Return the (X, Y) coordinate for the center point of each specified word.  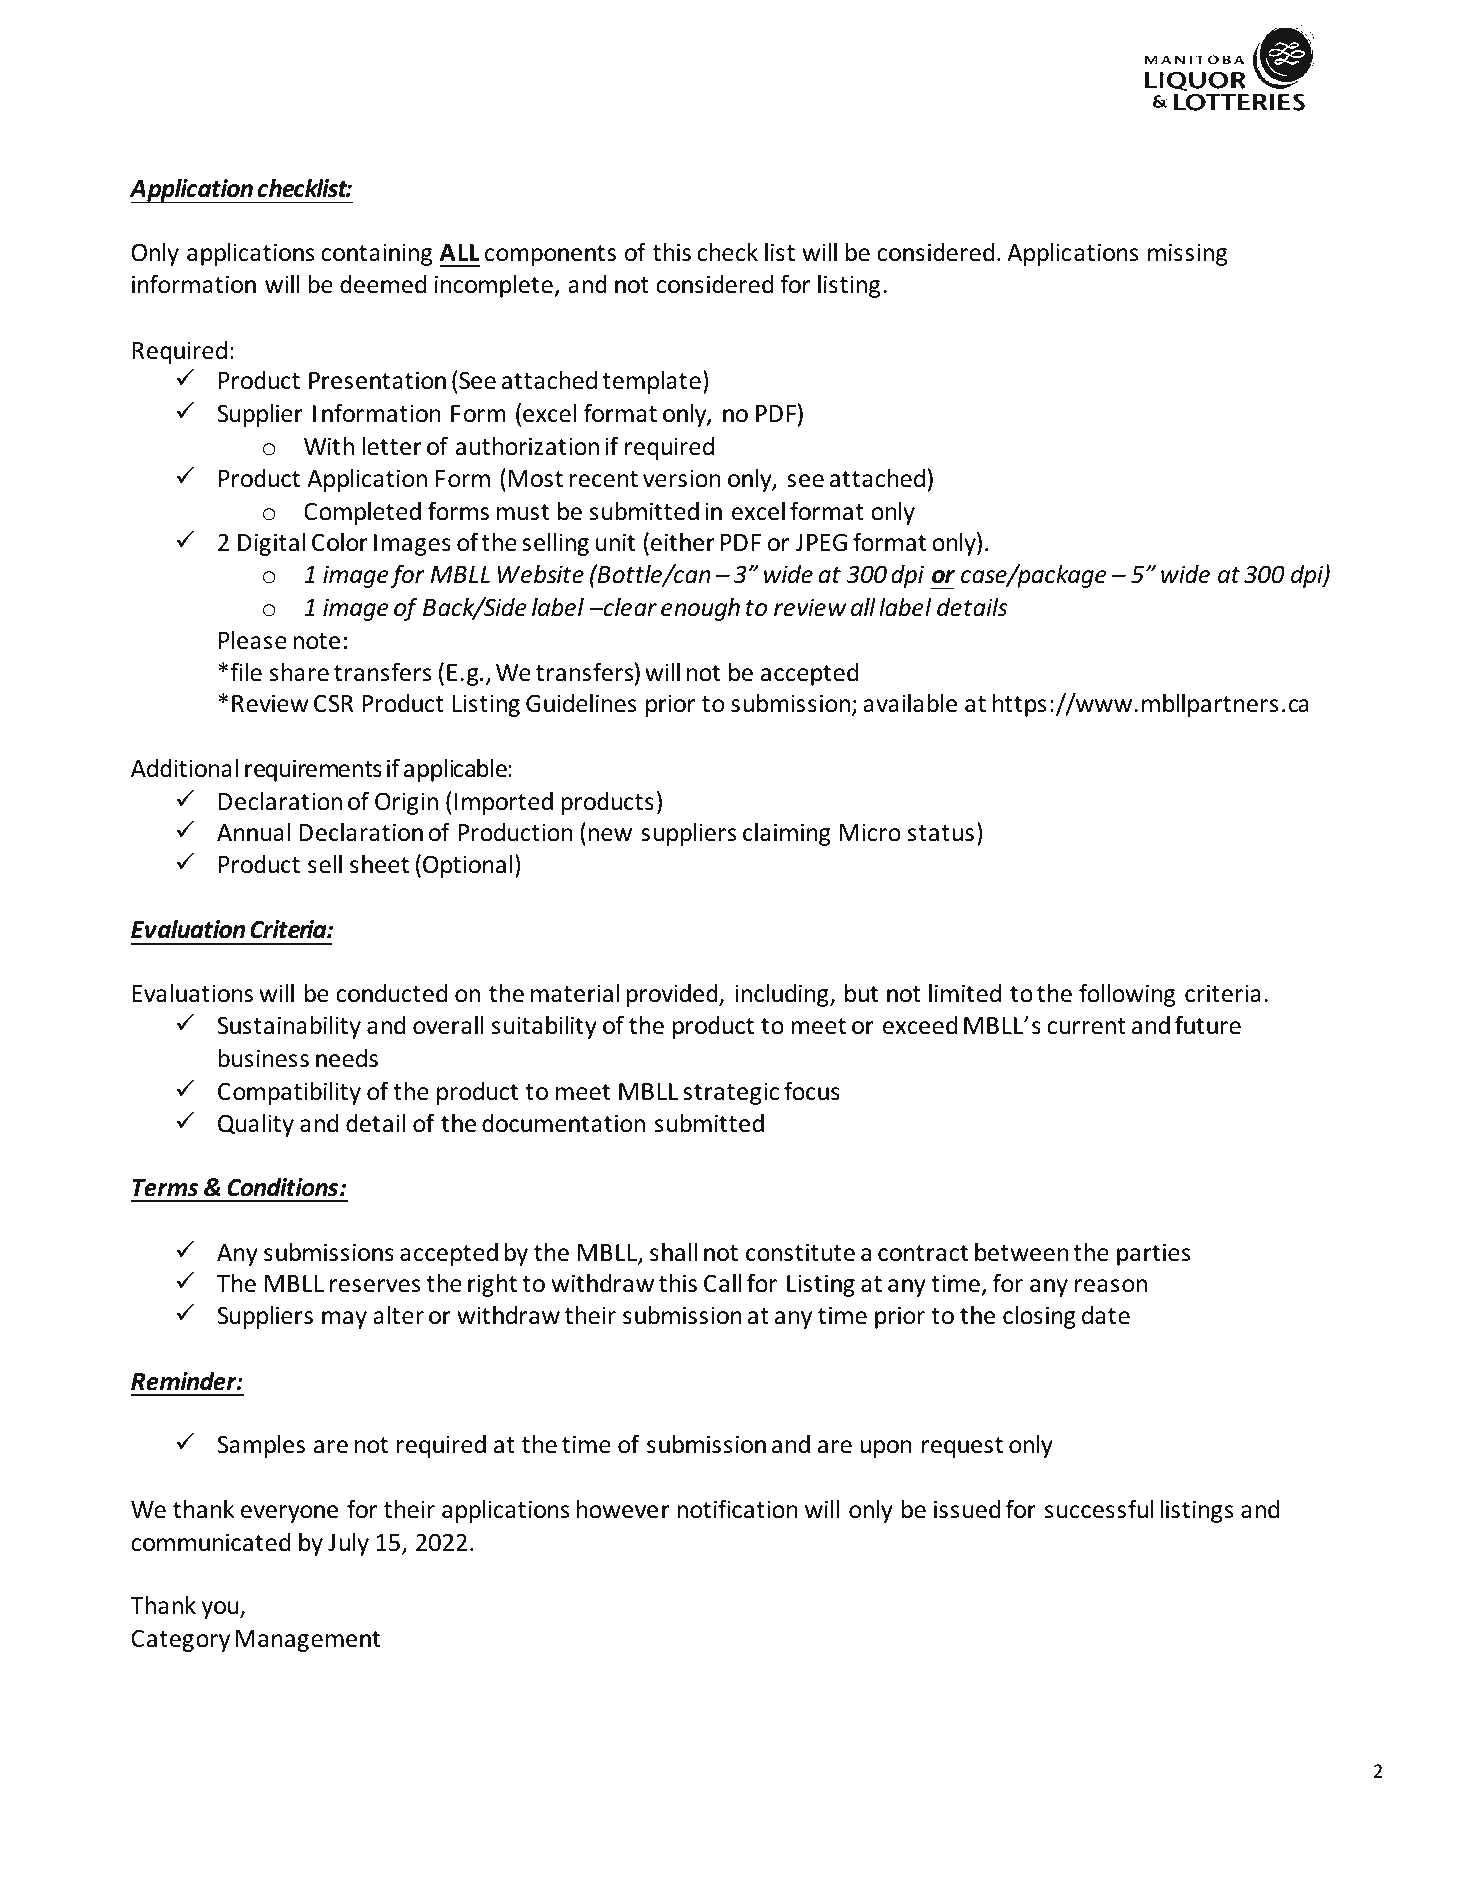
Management (308, 1641)
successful (1099, 1509)
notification (737, 1509)
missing (1187, 254)
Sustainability (289, 1027)
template (651, 382)
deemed (383, 284)
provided (673, 995)
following (1127, 995)
